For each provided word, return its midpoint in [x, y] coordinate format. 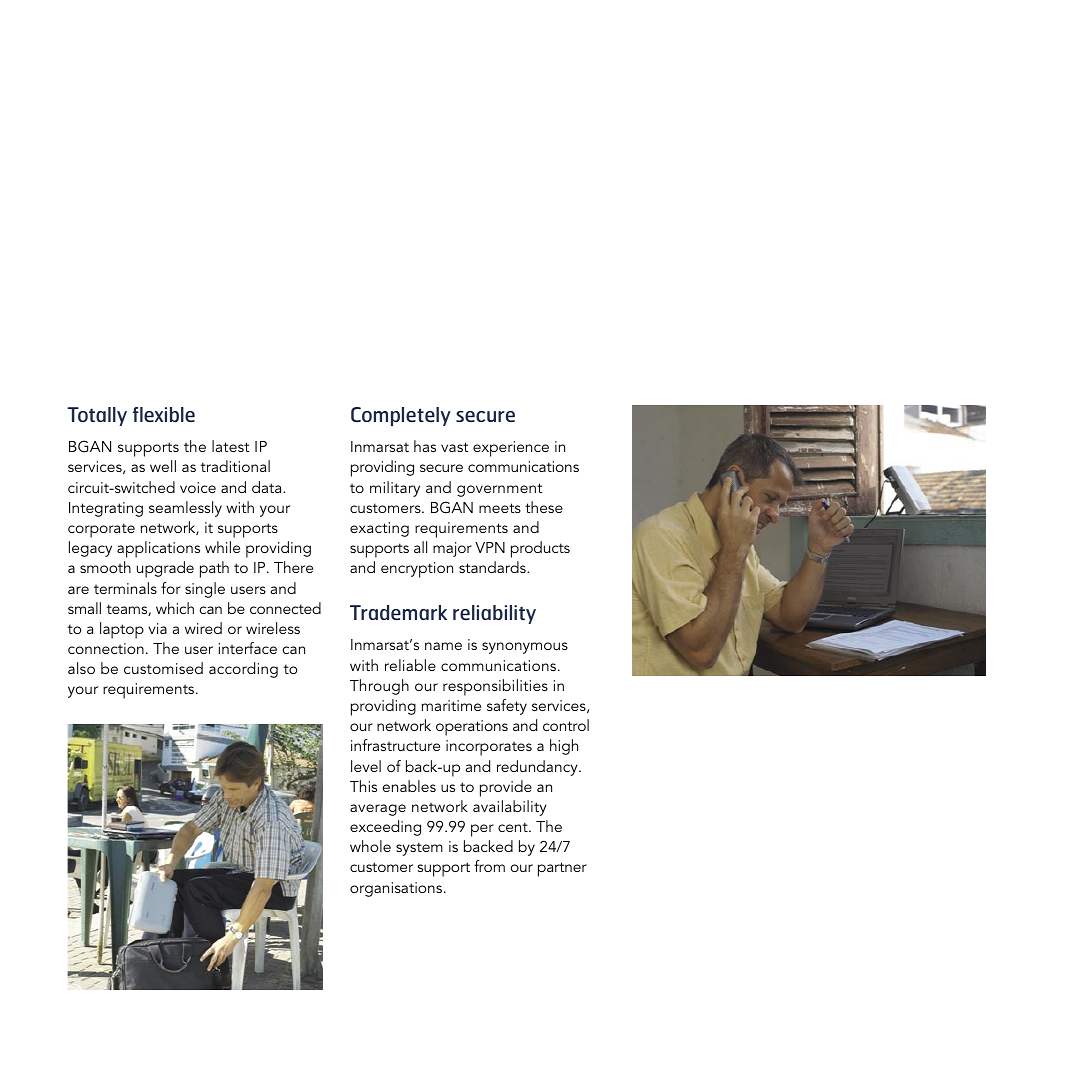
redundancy [538, 768]
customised [163, 668]
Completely [401, 416]
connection [106, 648]
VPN [490, 547]
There [293, 567]
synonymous [525, 648]
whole [370, 846]
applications [158, 549]
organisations [397, 889]
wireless [273, 628]
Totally [97, 416]
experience [511, 449]
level [366, 766]
